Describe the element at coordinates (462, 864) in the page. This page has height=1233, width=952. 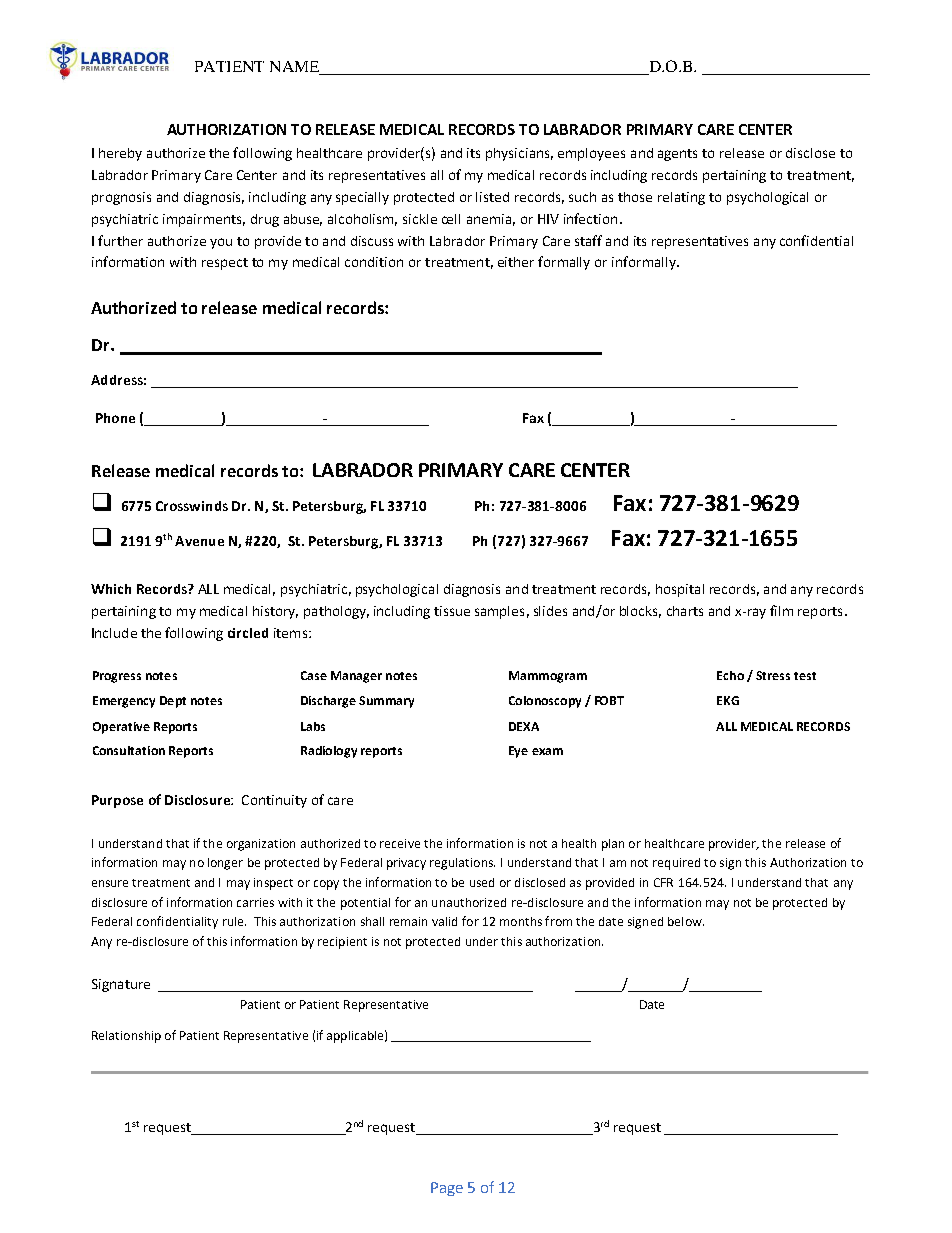
I see `regulations` at that location.
